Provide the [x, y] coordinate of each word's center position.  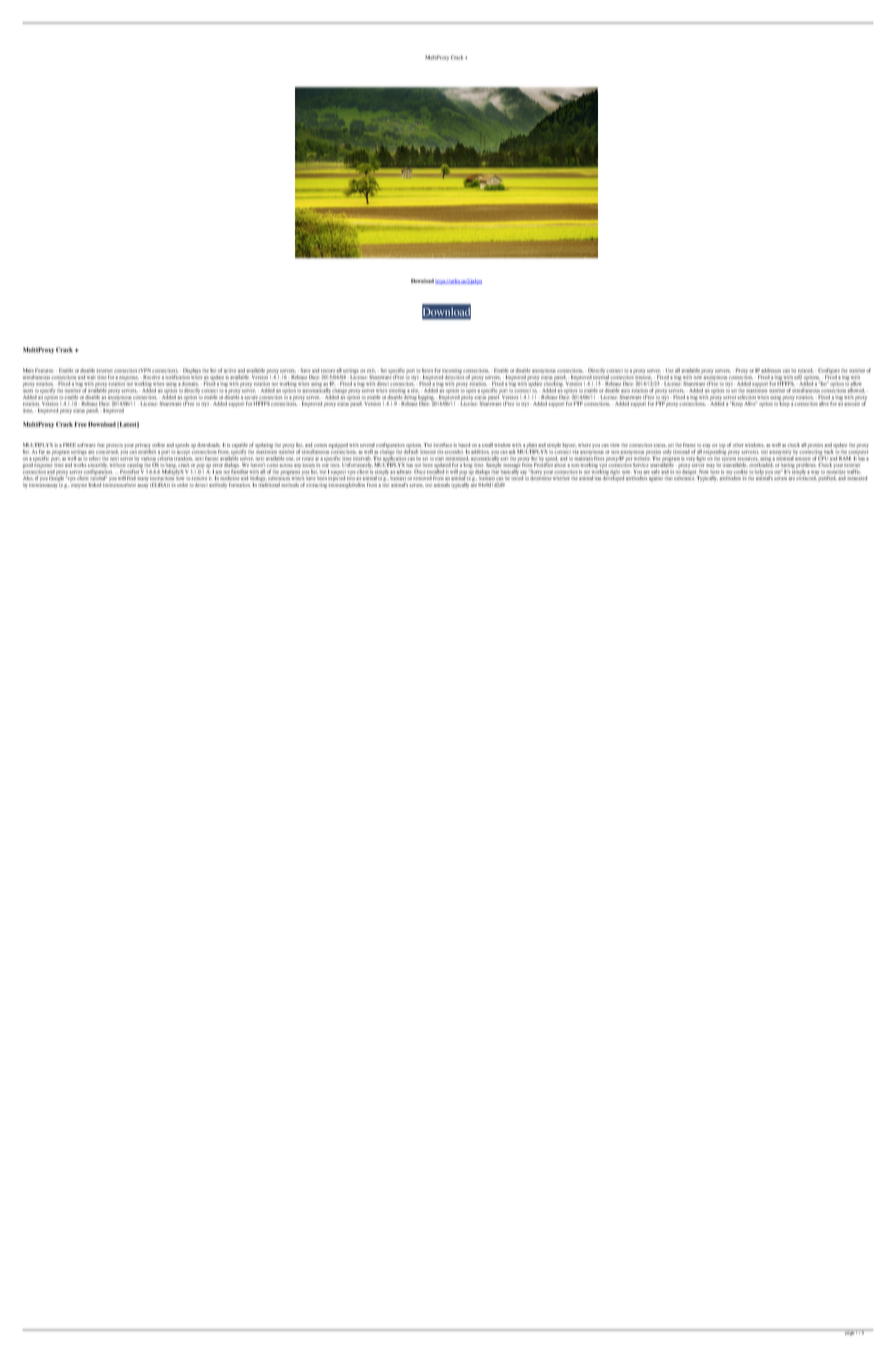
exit [371, 371]
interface [443, 445]
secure [251, 397]
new [698, 377]
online [158, 445]
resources [748, 459]
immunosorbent [119, 485]
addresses [771, 371]
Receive [151, 377]
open [471, 391]
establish [147, 451]
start [439, 458]
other [738, 445]
